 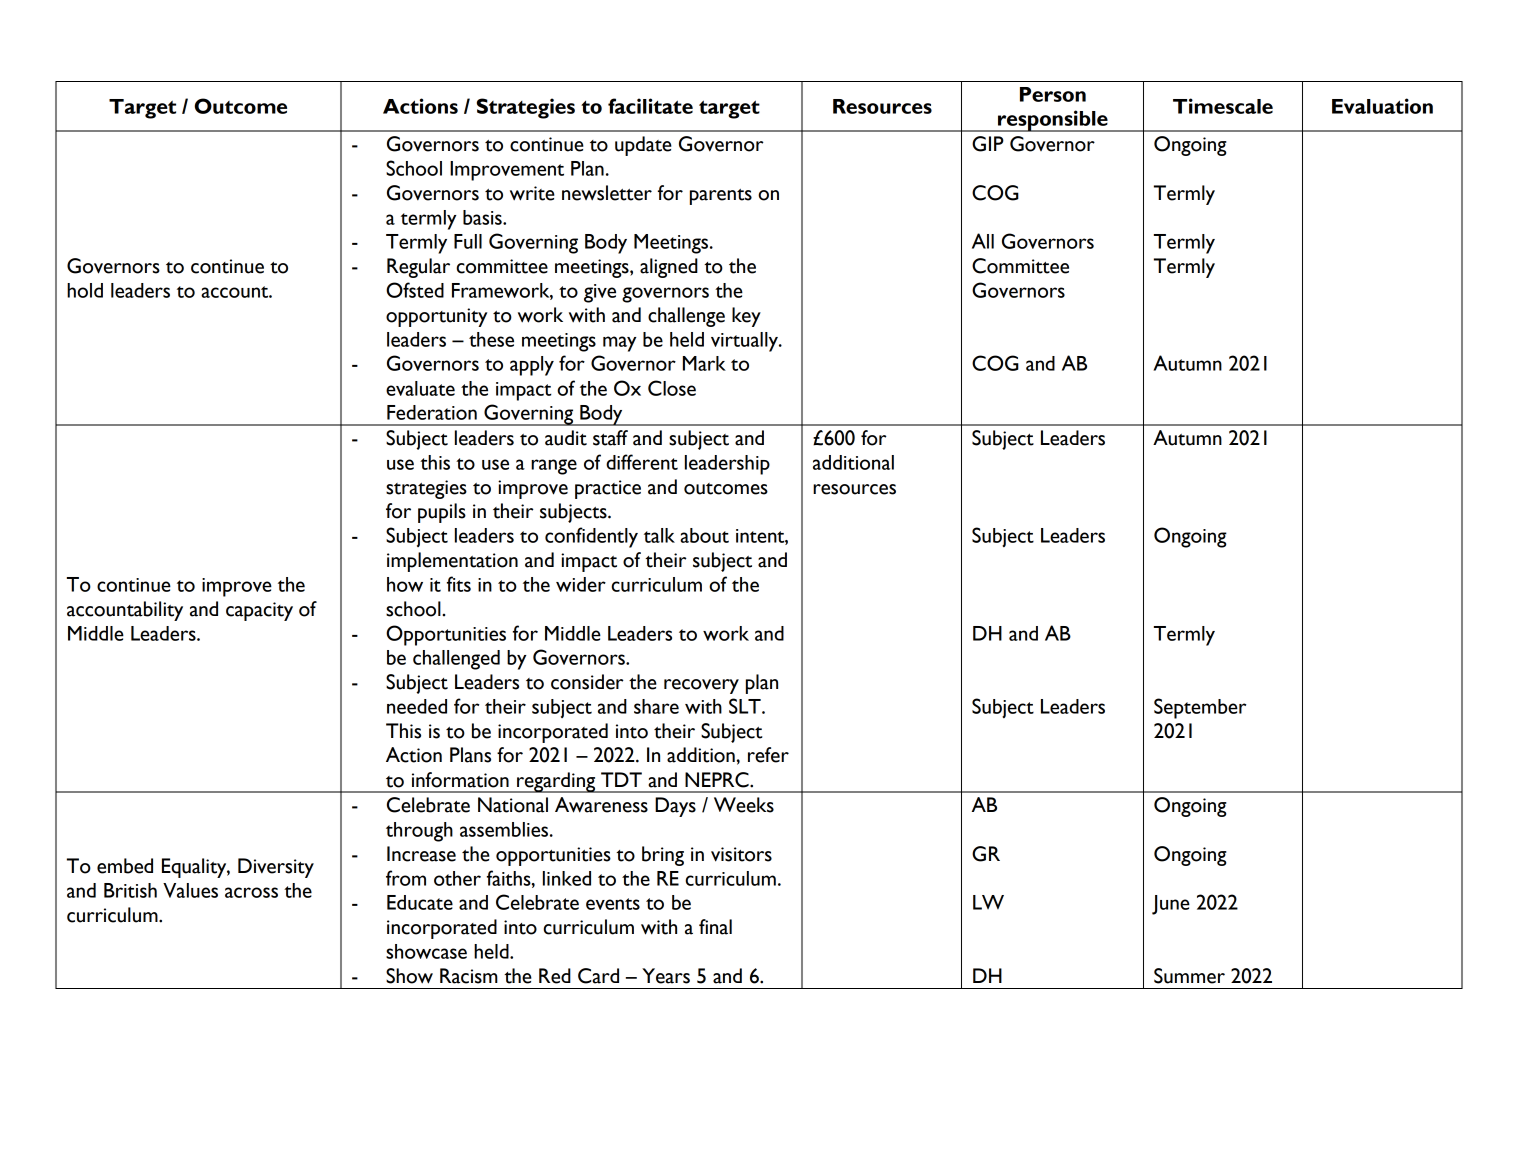 What do you see at coordinates (251, 892) in the page?
I see `across` at bounding box center [251, 892].
